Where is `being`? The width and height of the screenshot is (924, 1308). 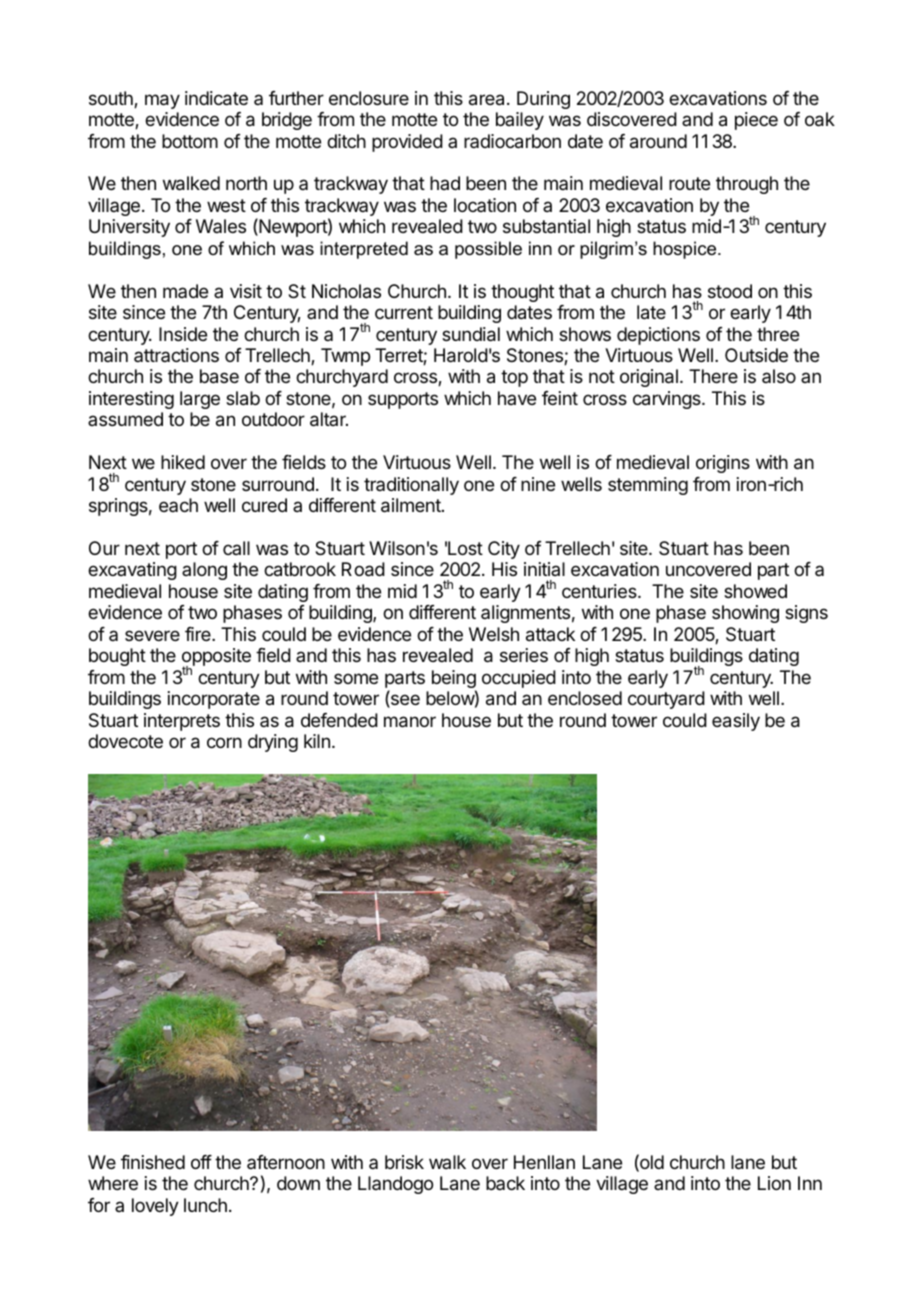 being is located at coordinates (454, 680).
